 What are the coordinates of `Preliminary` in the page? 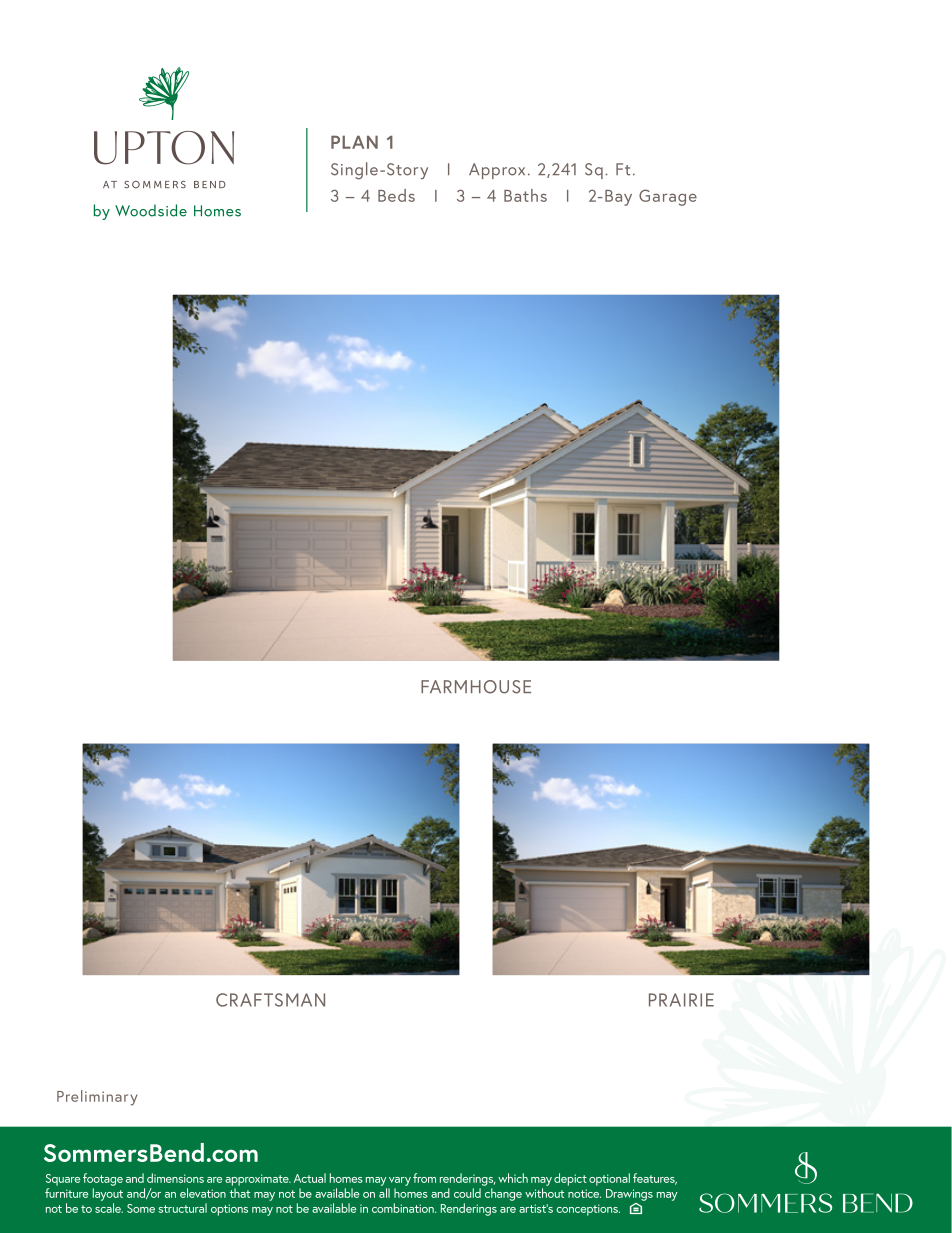 It's located at (97, 1098).
